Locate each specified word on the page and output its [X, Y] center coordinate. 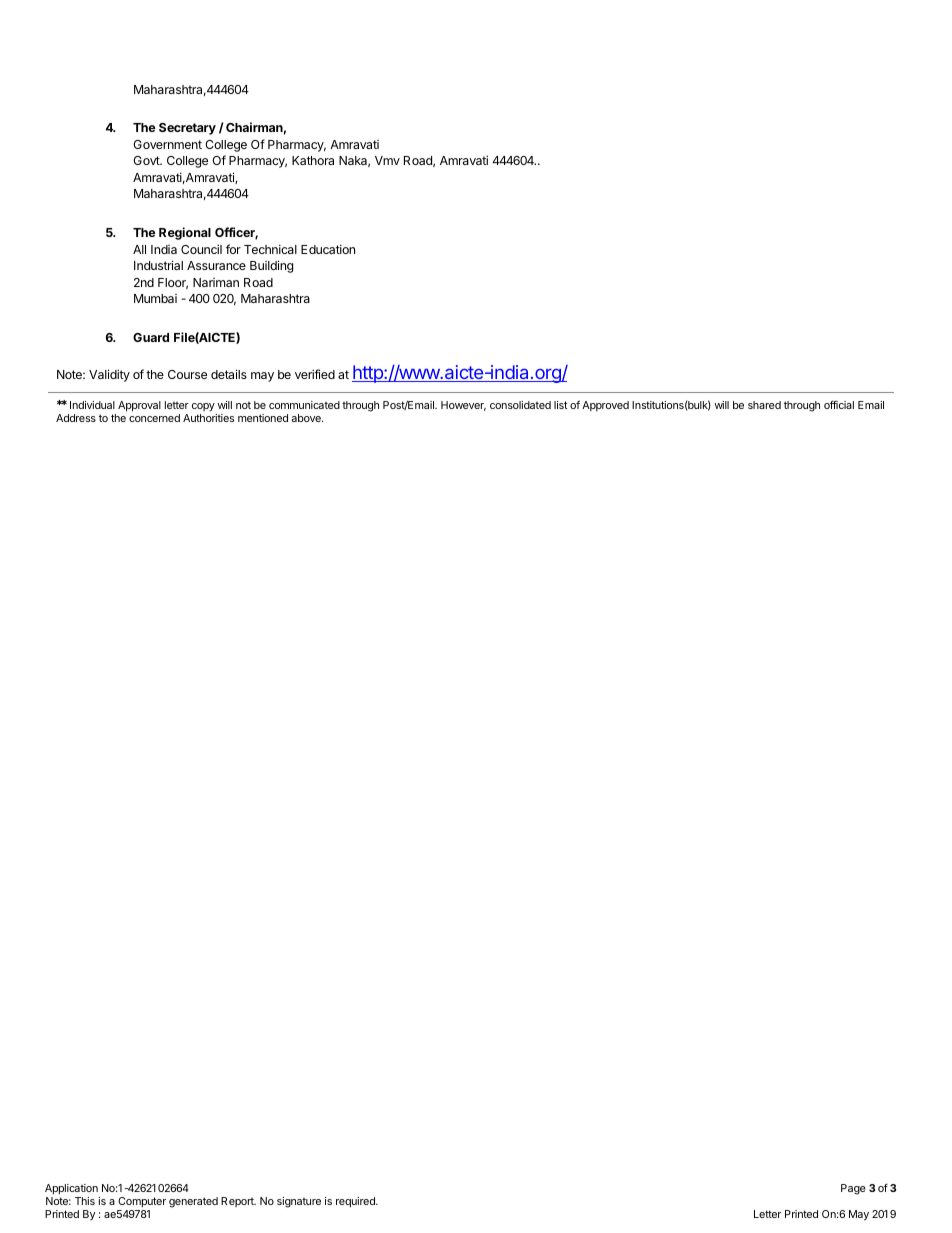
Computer [142, 1202]
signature [299, 1202]
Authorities [208, 418]
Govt [147, 160]
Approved [605, 406]
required [356, 1202]
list [561, 405]
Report [238, 1202]
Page [853, 1189]
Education [328, 249]
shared [764, 405]
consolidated [520, 405]
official [839, 404]
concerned [154, 418]
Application [71, 1189]
